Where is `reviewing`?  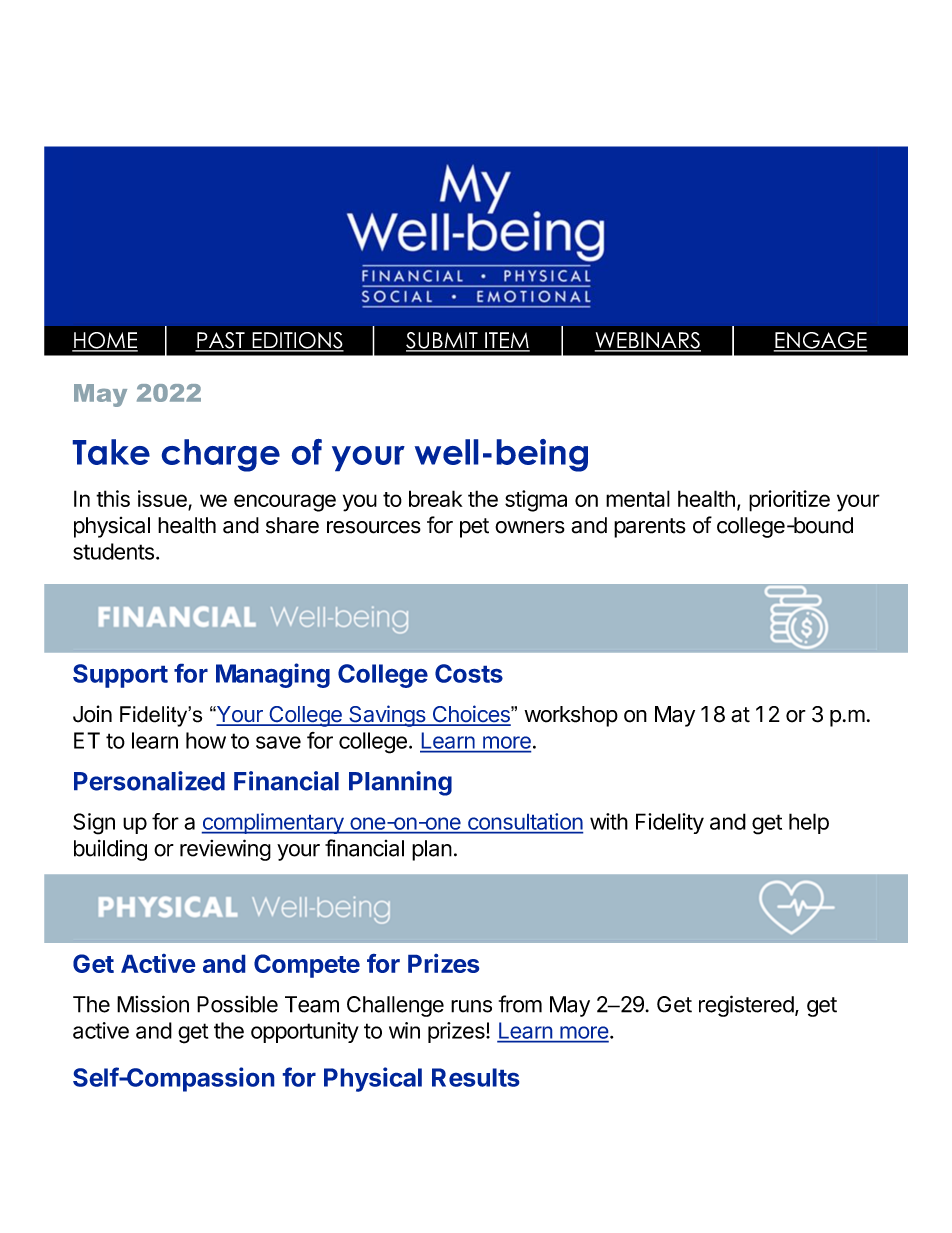 reviewing is located at coordinates (225, 850).
